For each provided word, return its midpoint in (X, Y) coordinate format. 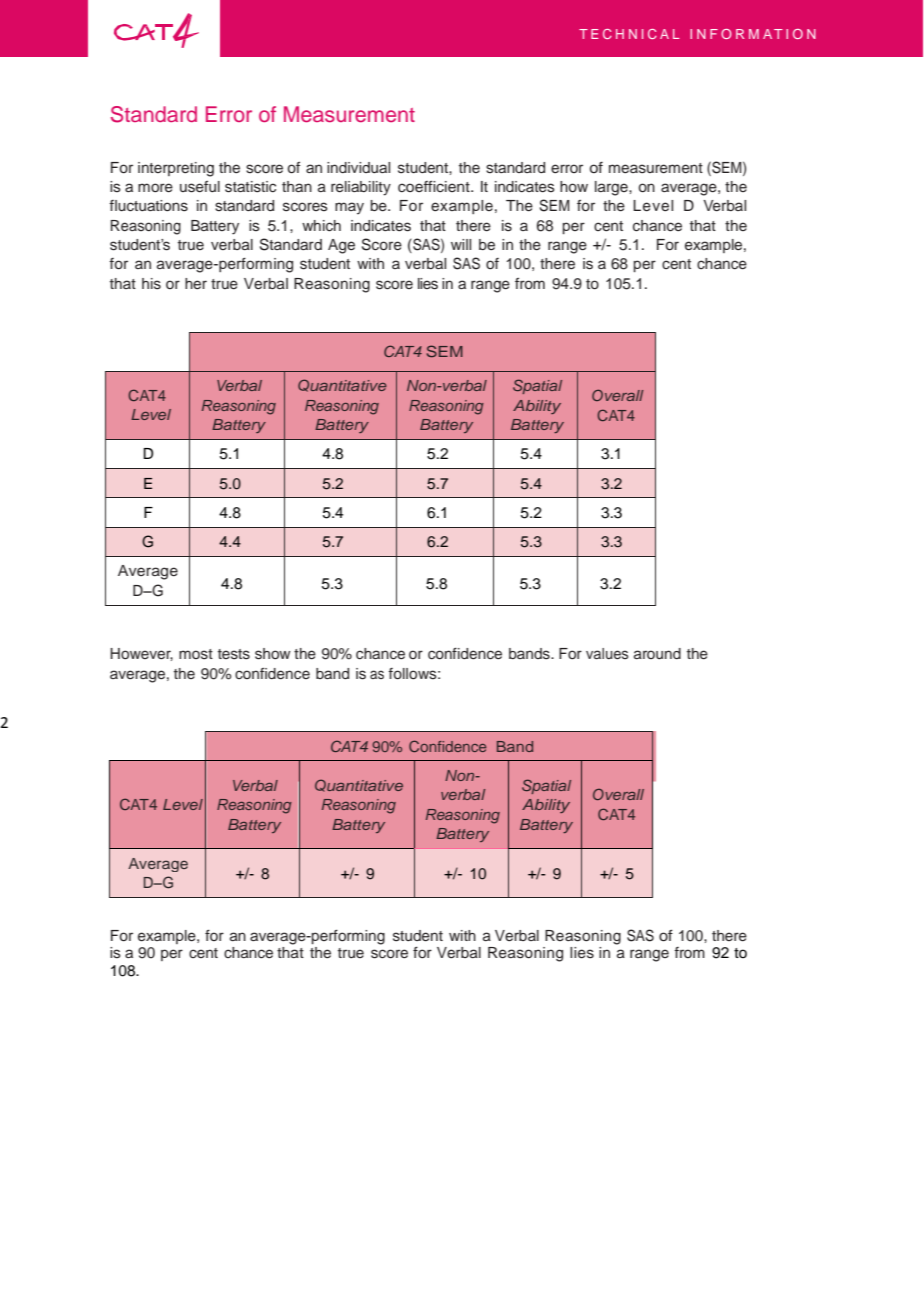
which (321, 226)
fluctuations (148, 206)
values (607, 654)
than (297, 186)
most (196, 654)
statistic (250, 187)
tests (234, 654)
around (657, 654)
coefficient (435, 186)
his (151, 284)
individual (358, 168)
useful (200, 187)
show (273, 654)
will (461, 244)
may (349, 208)
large (612, 188)
